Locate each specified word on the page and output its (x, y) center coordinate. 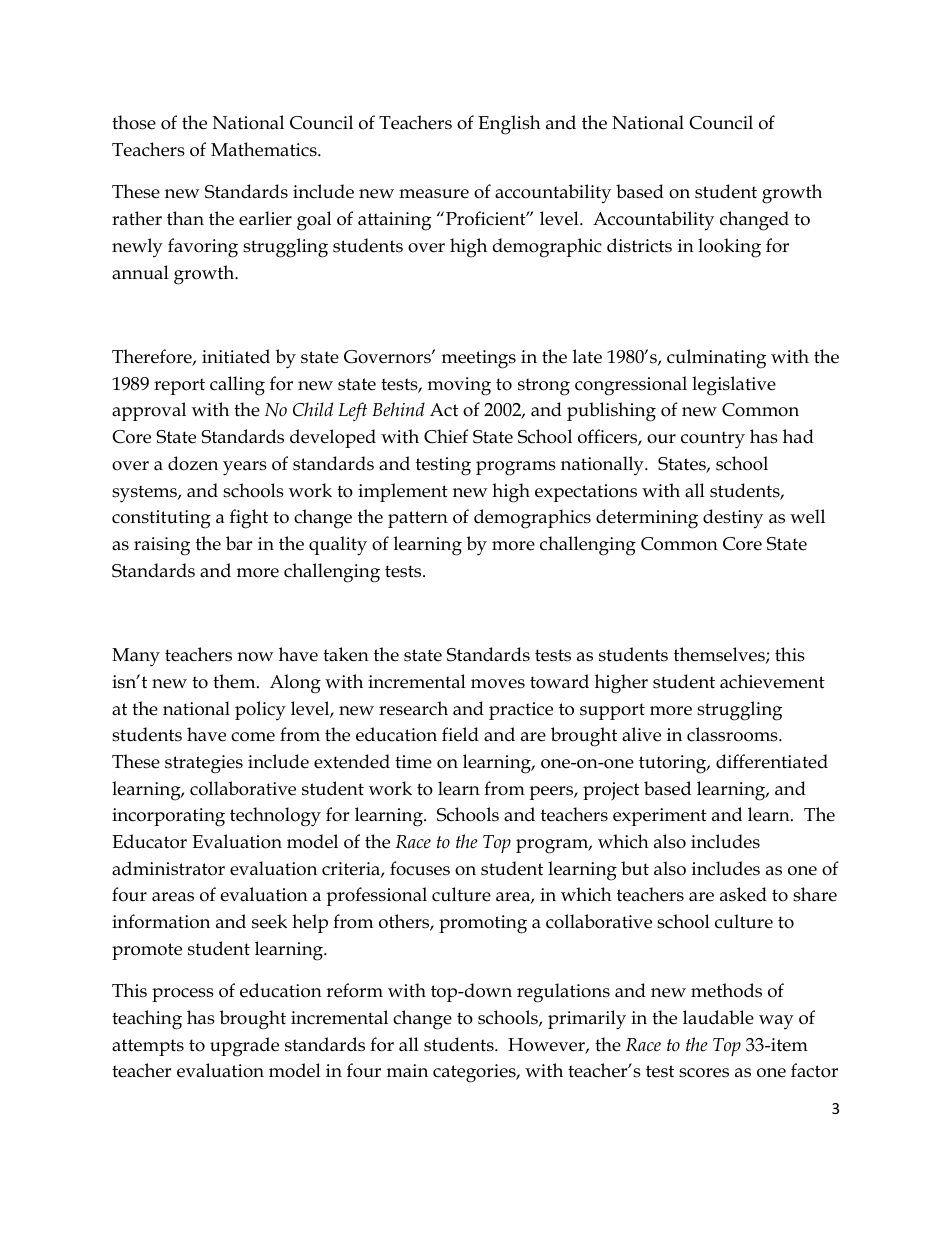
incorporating (168, 817)
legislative (734, 386)
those (134, 122)
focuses (420, 868)
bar (239, 543)
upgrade (244, 1047)
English (509, 125)
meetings (479, 359)
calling (237, 386)
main (407, 1071)
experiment (660, 817)
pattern (418, 519)
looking (729, 248)
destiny (733, 519)
